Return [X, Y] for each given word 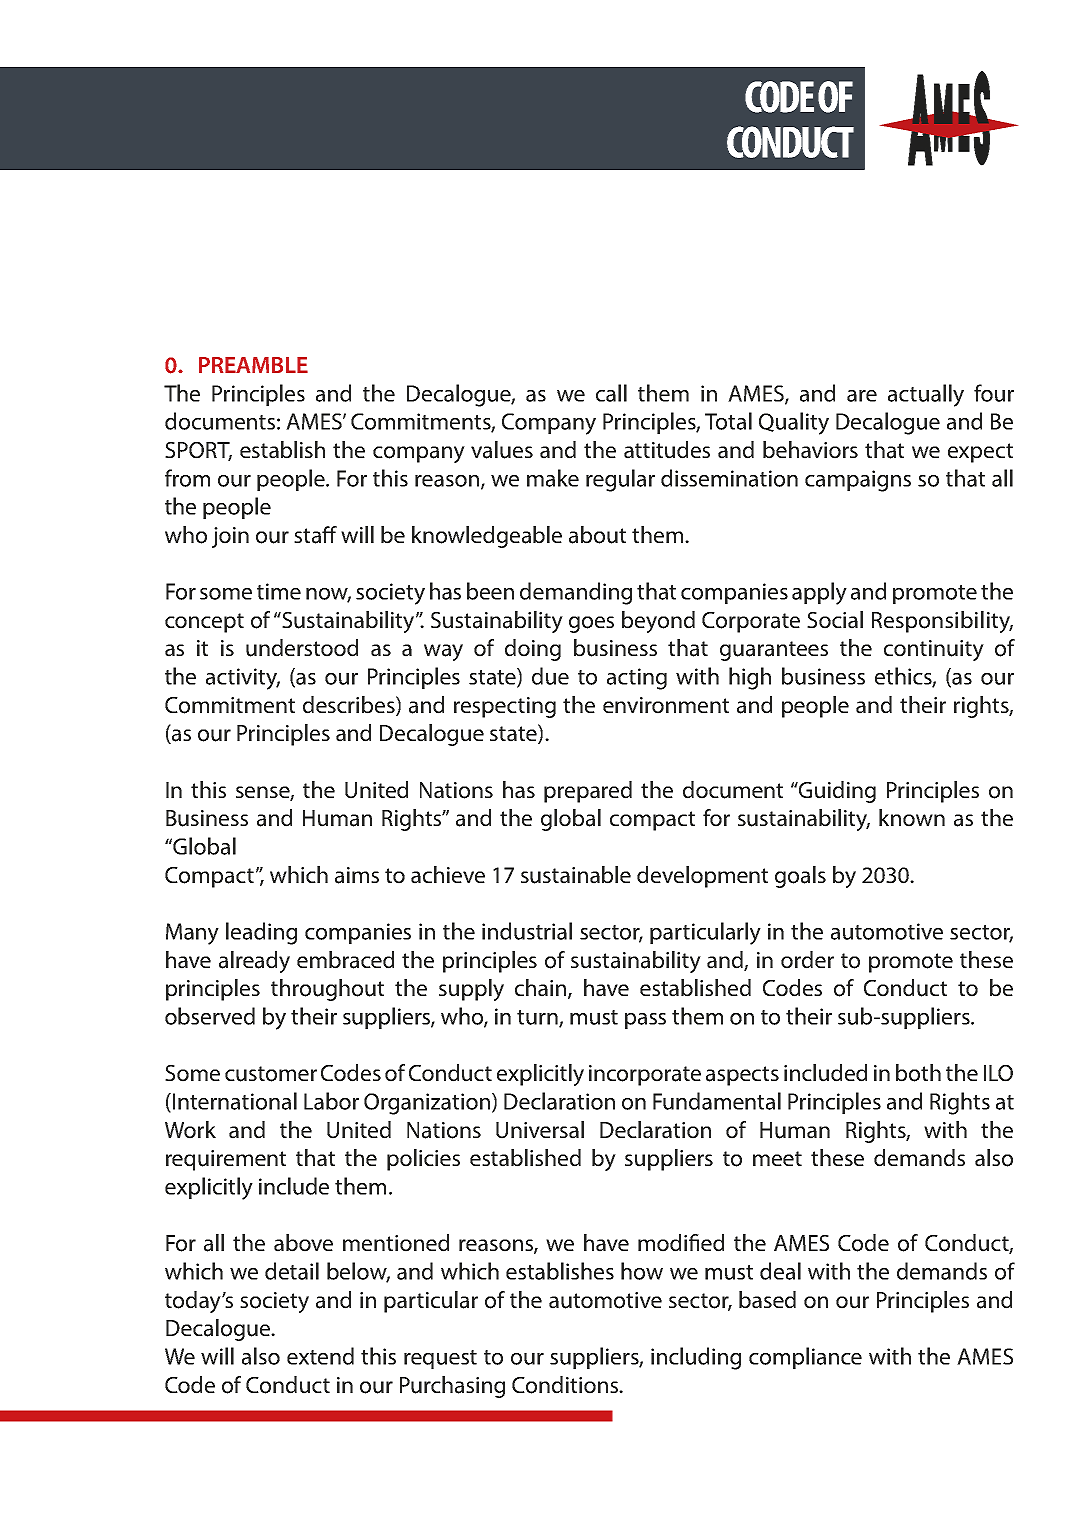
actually [926, 395]
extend [320, 1356]
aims [357, 875]
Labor [331, 1101]
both [918, 1073]
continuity [934, 650]
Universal [540, 1130]
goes [591, 624]
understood [302, 648]
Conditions [566, 1385]
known [912, 818]
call [611, 393]
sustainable [576, 875]
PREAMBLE [253, 365]
